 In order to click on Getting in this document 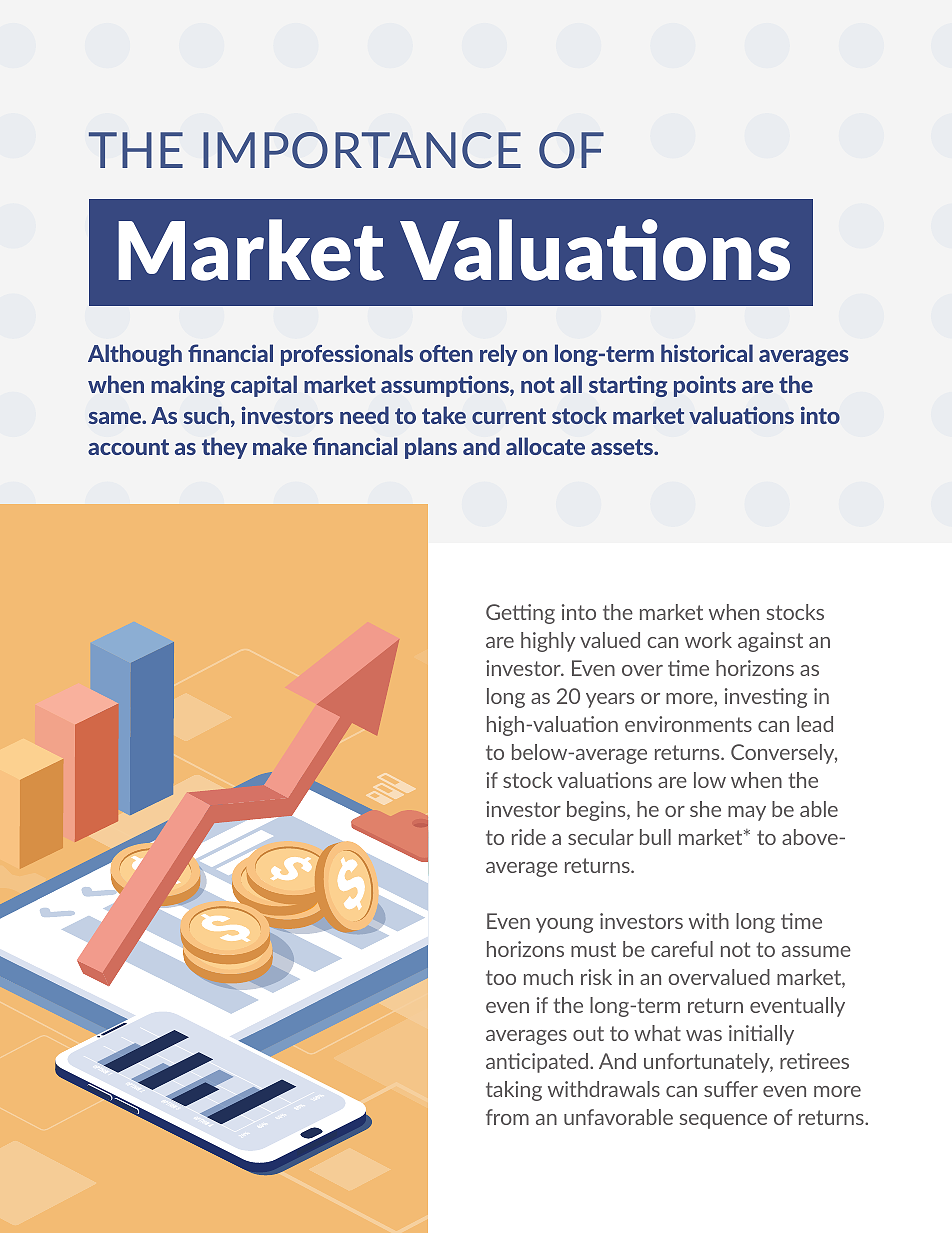, I will do `click(520, 614)`.
